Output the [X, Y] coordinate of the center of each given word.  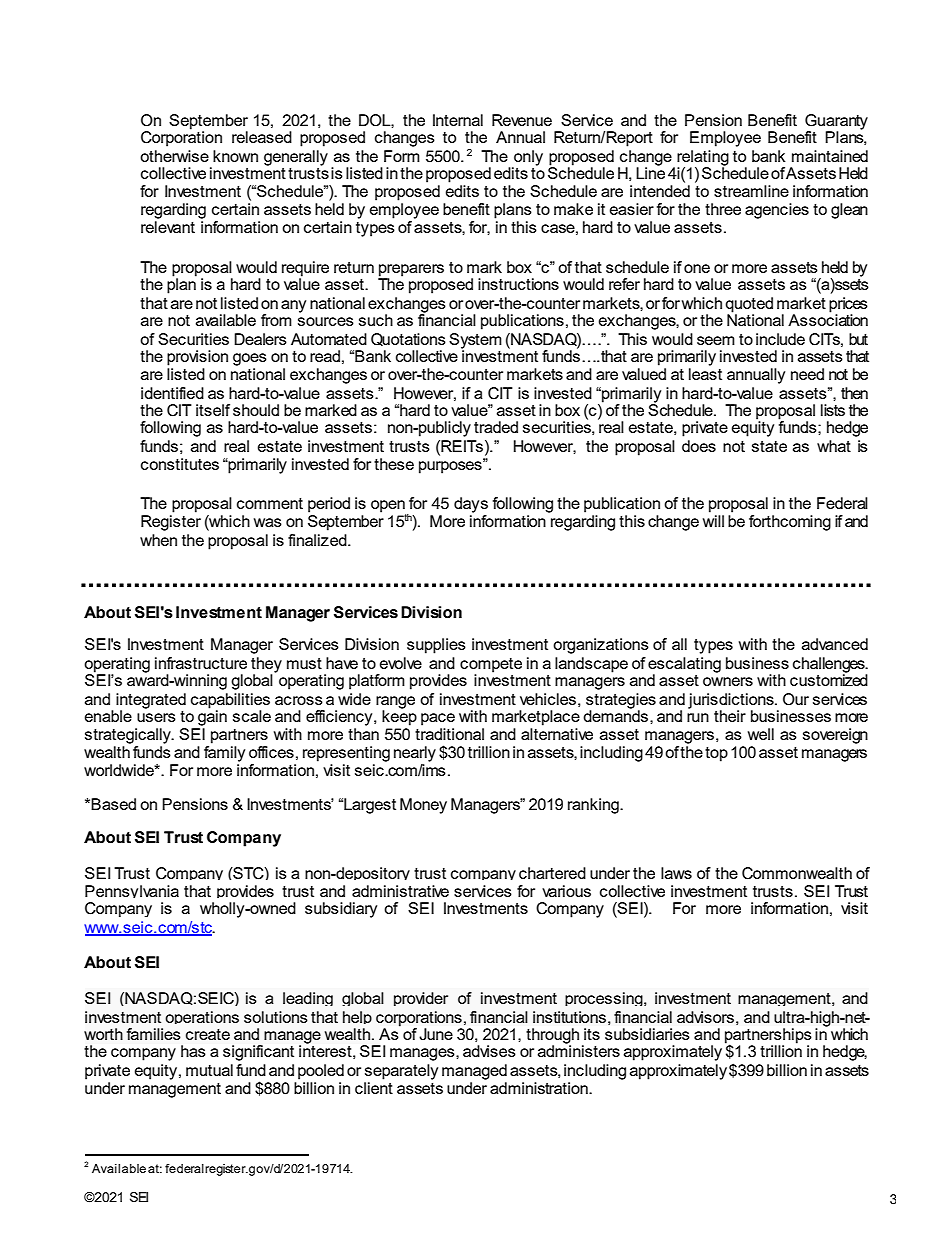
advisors [705, 1017]
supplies [436, 646]
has [193, 1051]
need [807, 374]
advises [489, 1051]
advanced [835, 644]
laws [676, 873]
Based [113, 804]
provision [197, 358]
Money [423, 806]
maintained [830, 156]
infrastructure [201, 663]
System [475, 342]
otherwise [174, 156]
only [527, 159]
